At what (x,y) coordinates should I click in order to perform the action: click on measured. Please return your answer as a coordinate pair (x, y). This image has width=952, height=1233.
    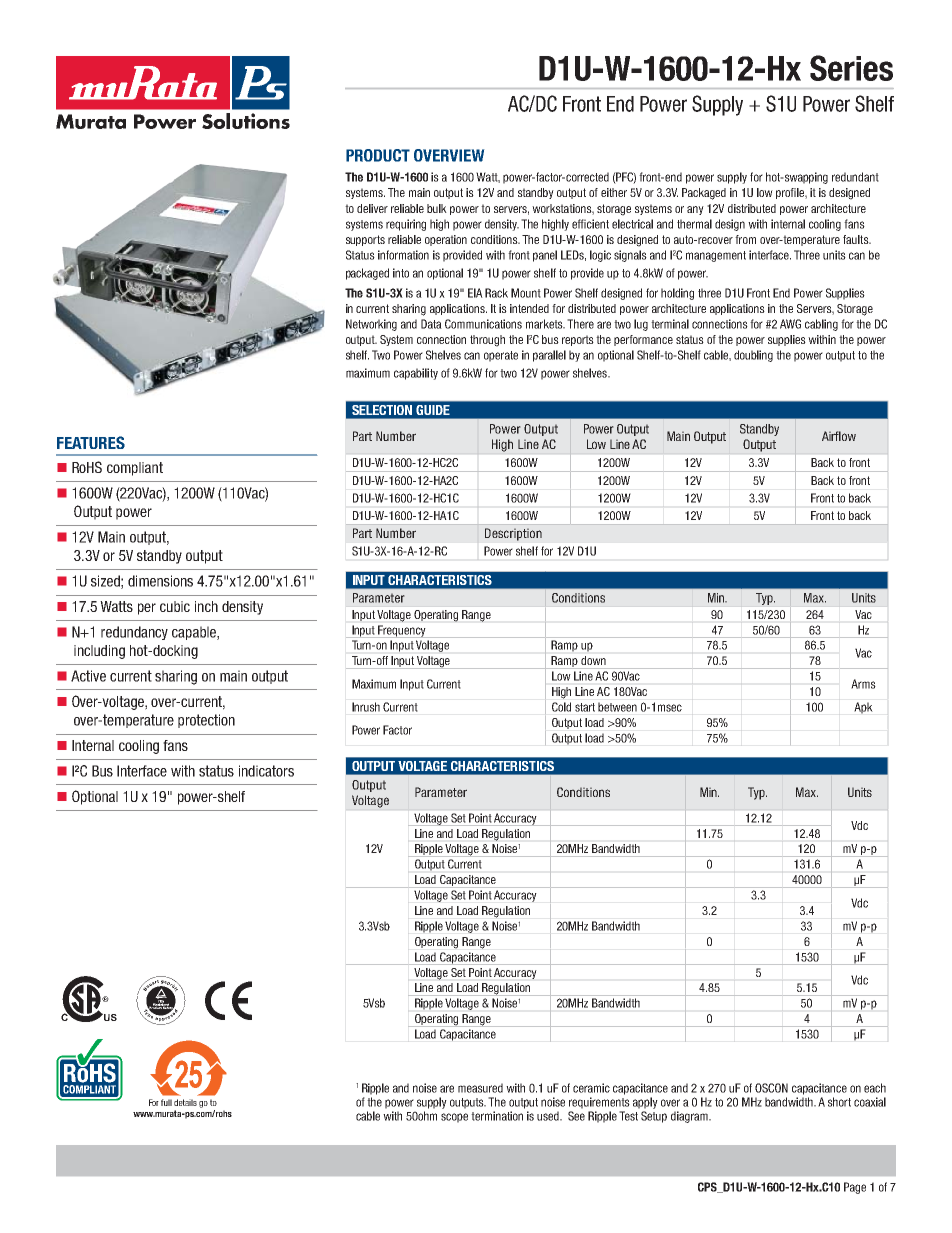
    Looking at the image, I should click on (480, 1088).
